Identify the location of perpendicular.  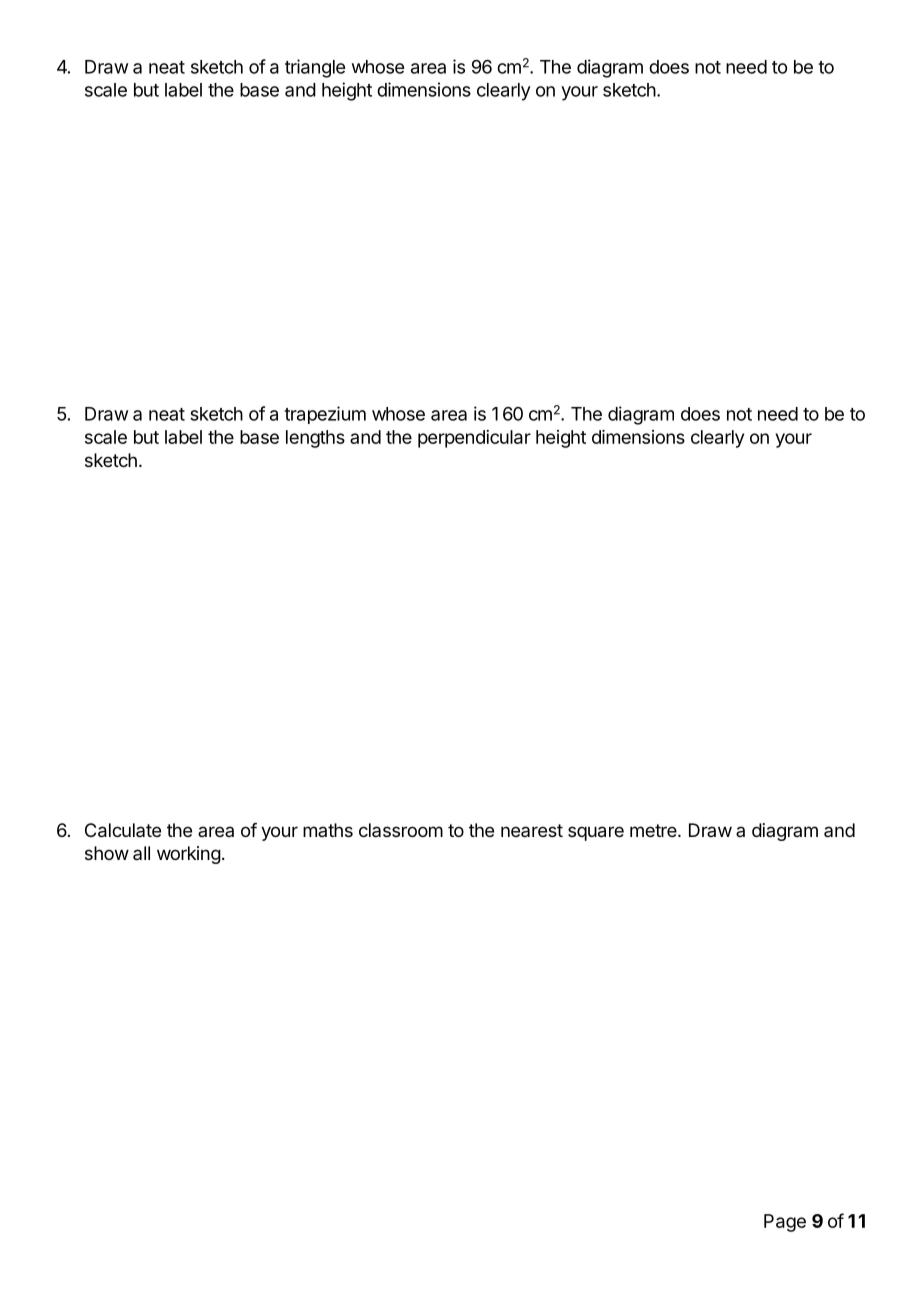
(474, 439).
